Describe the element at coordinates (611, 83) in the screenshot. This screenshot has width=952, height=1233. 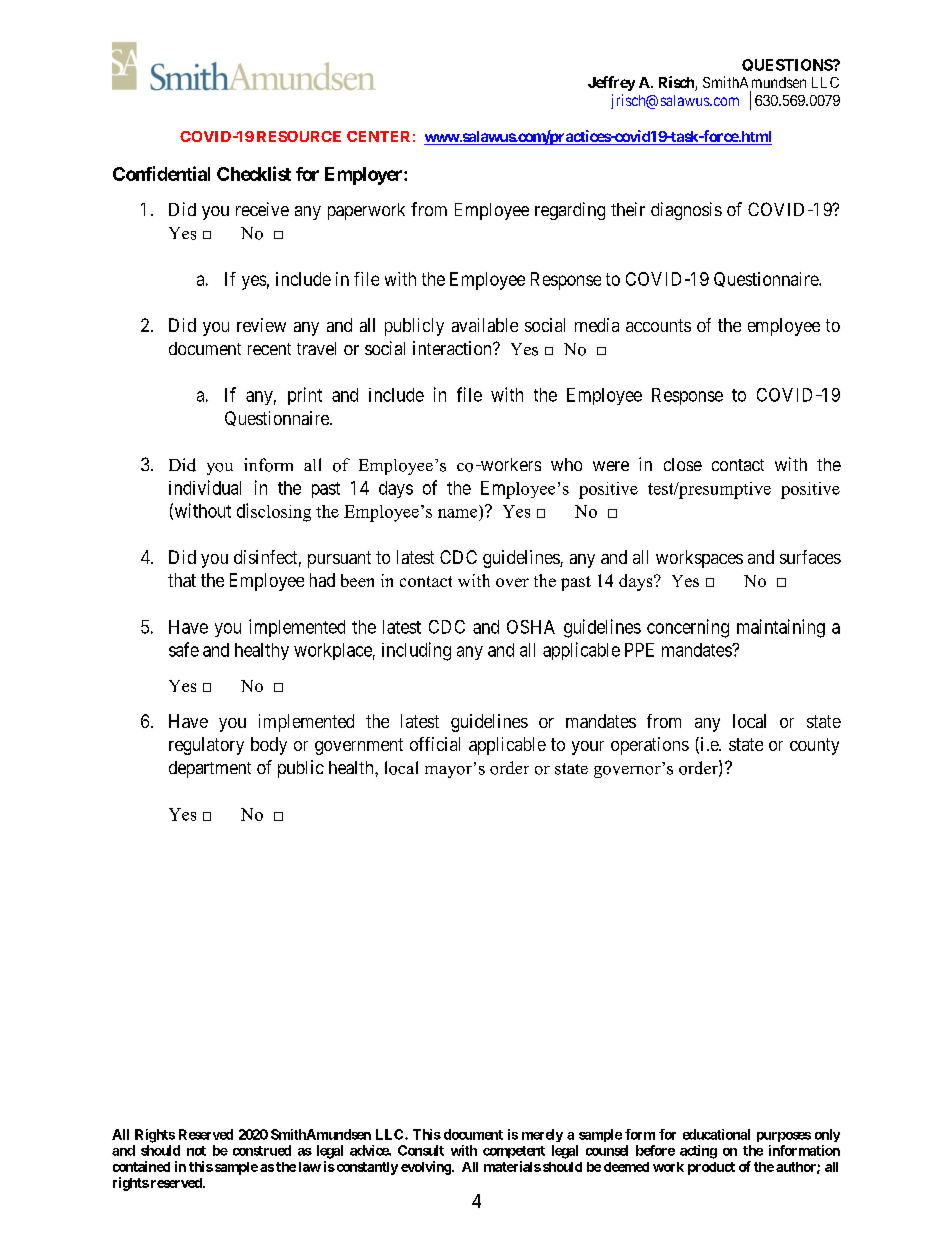
I see `Jeffrey` at that location.
